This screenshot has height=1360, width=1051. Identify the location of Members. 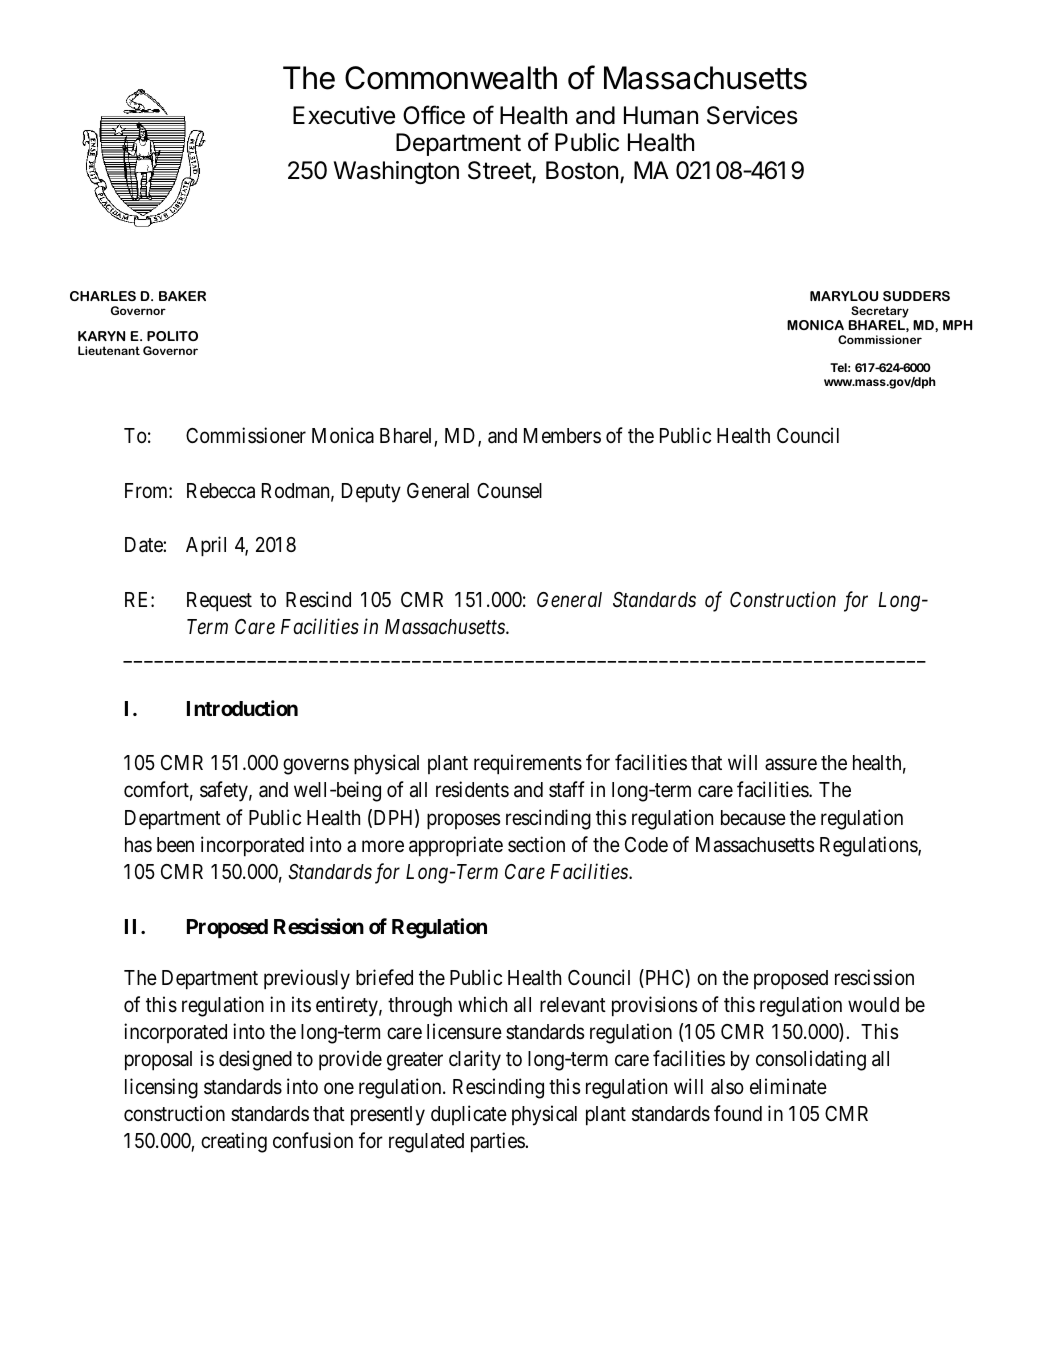
(562, 436).
